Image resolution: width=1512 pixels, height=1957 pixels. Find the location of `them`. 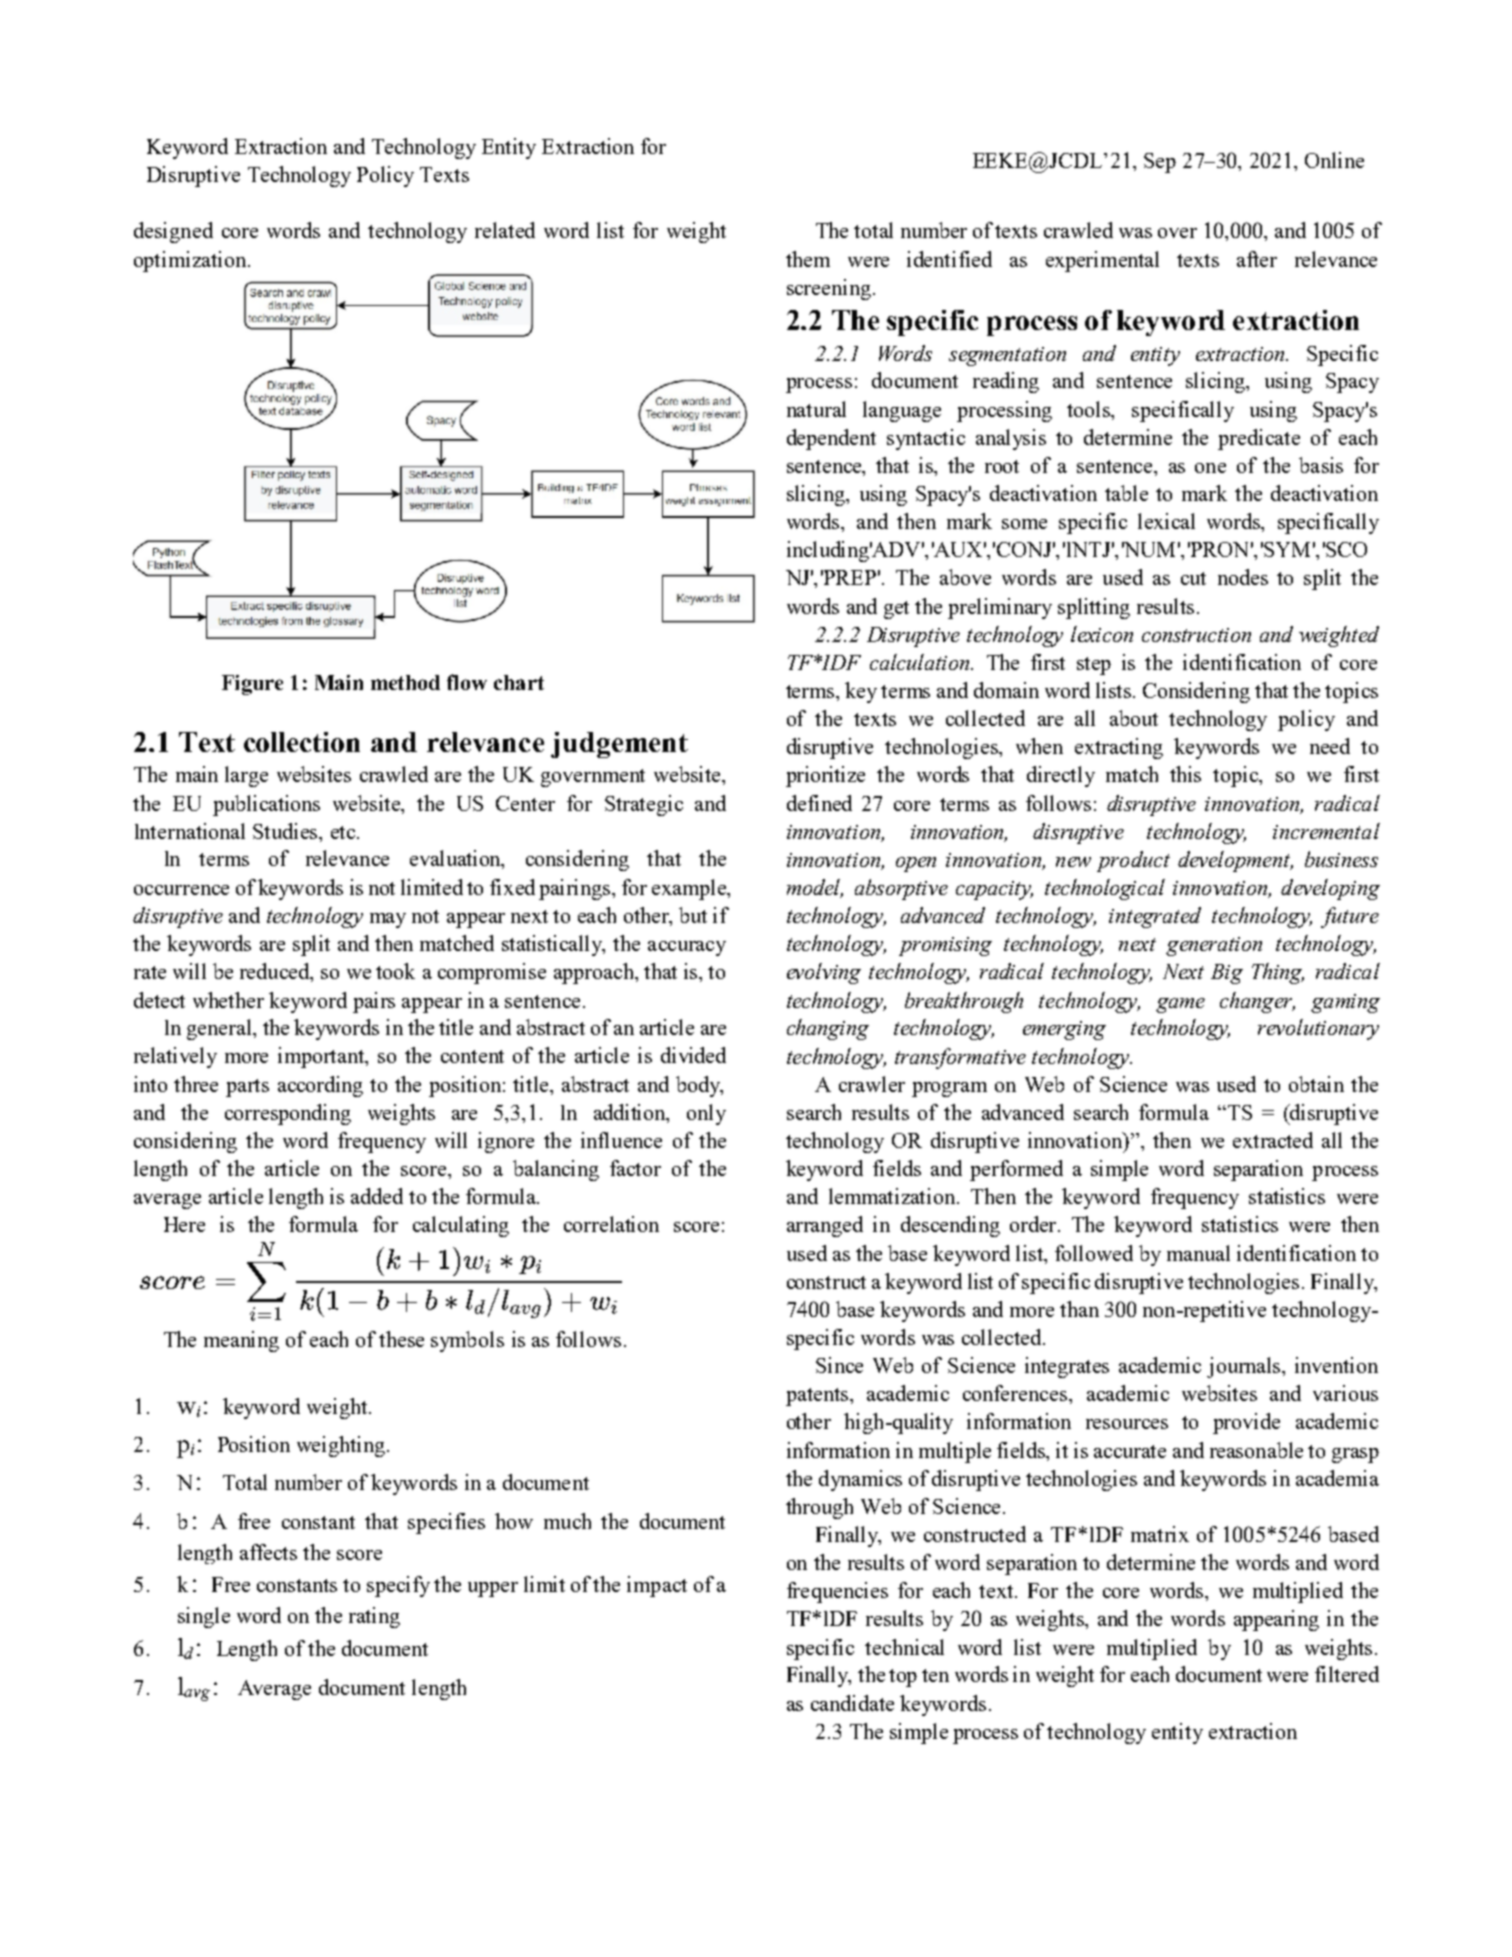

them is located at coordinates (808, 259).
